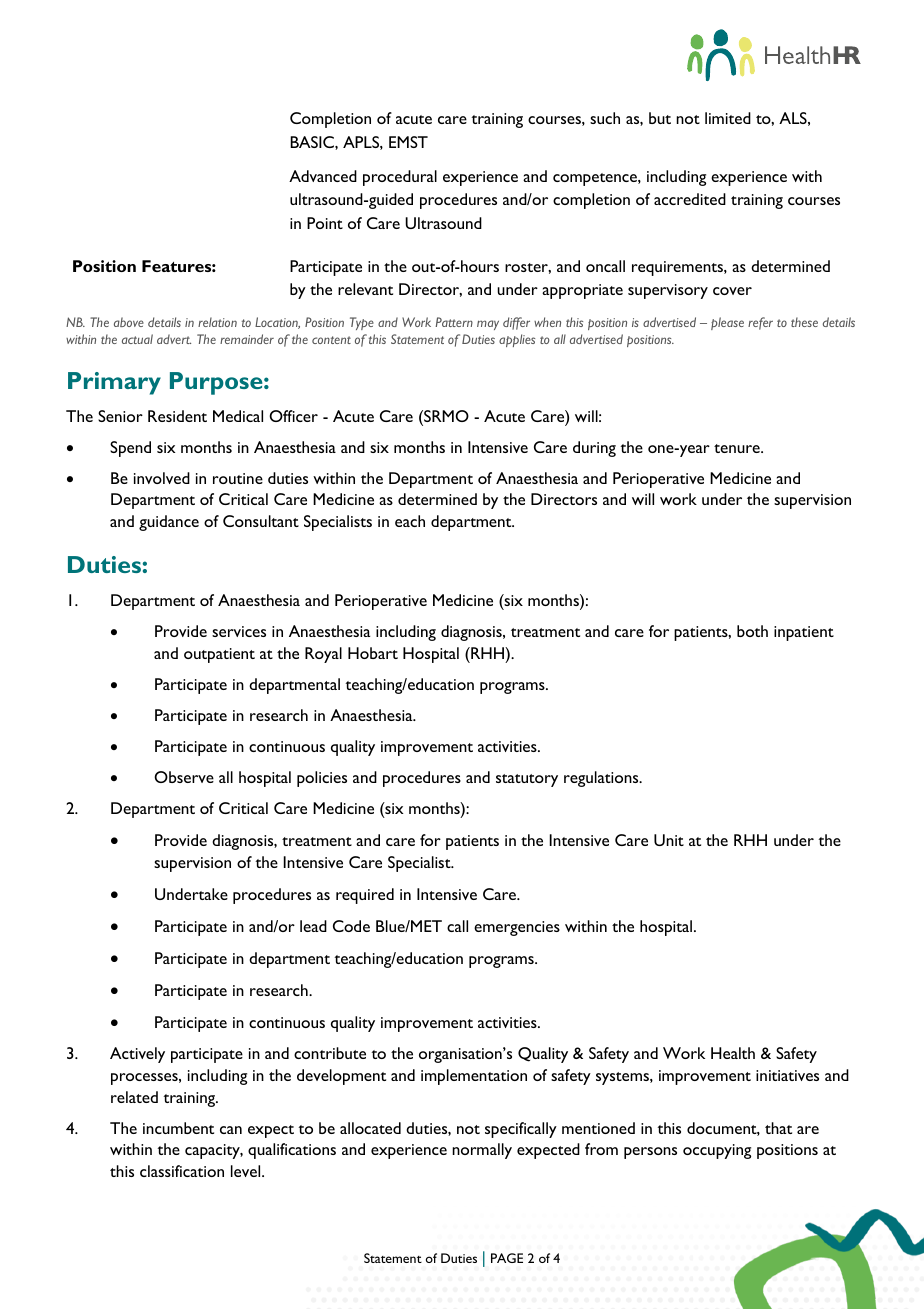  Describe the element at coordinates (400, 178) in the screenshot. I see `procedural` at that location.
